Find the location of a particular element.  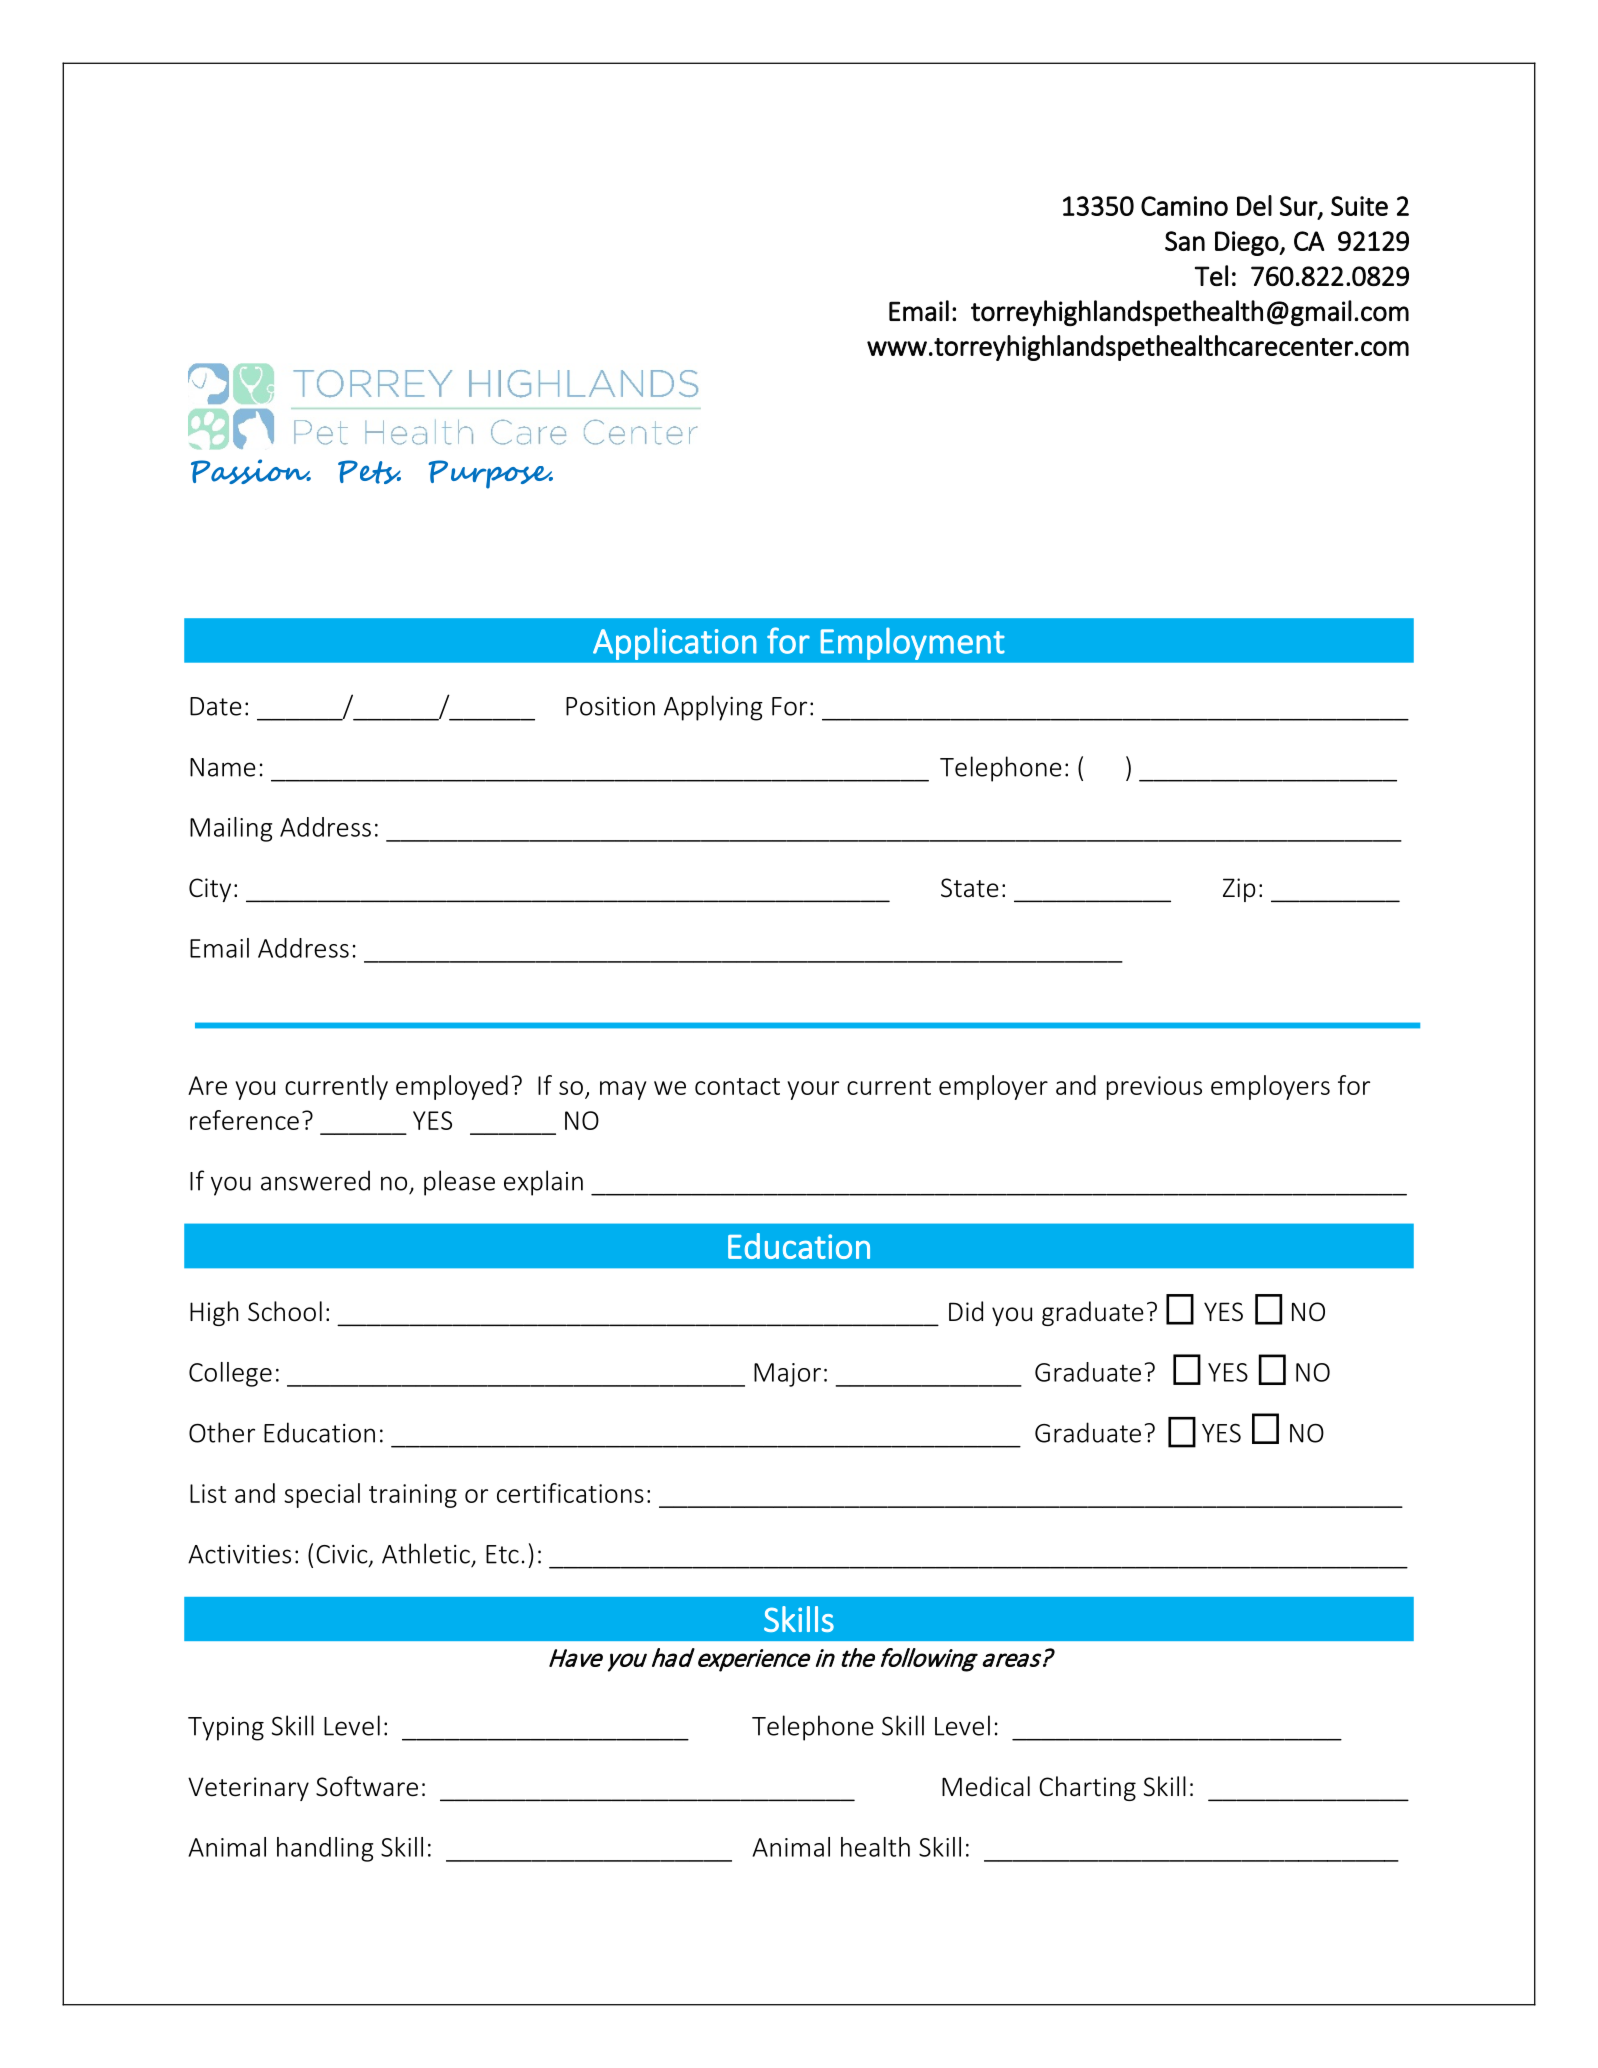

San is located at coordinates (1185, 241).
